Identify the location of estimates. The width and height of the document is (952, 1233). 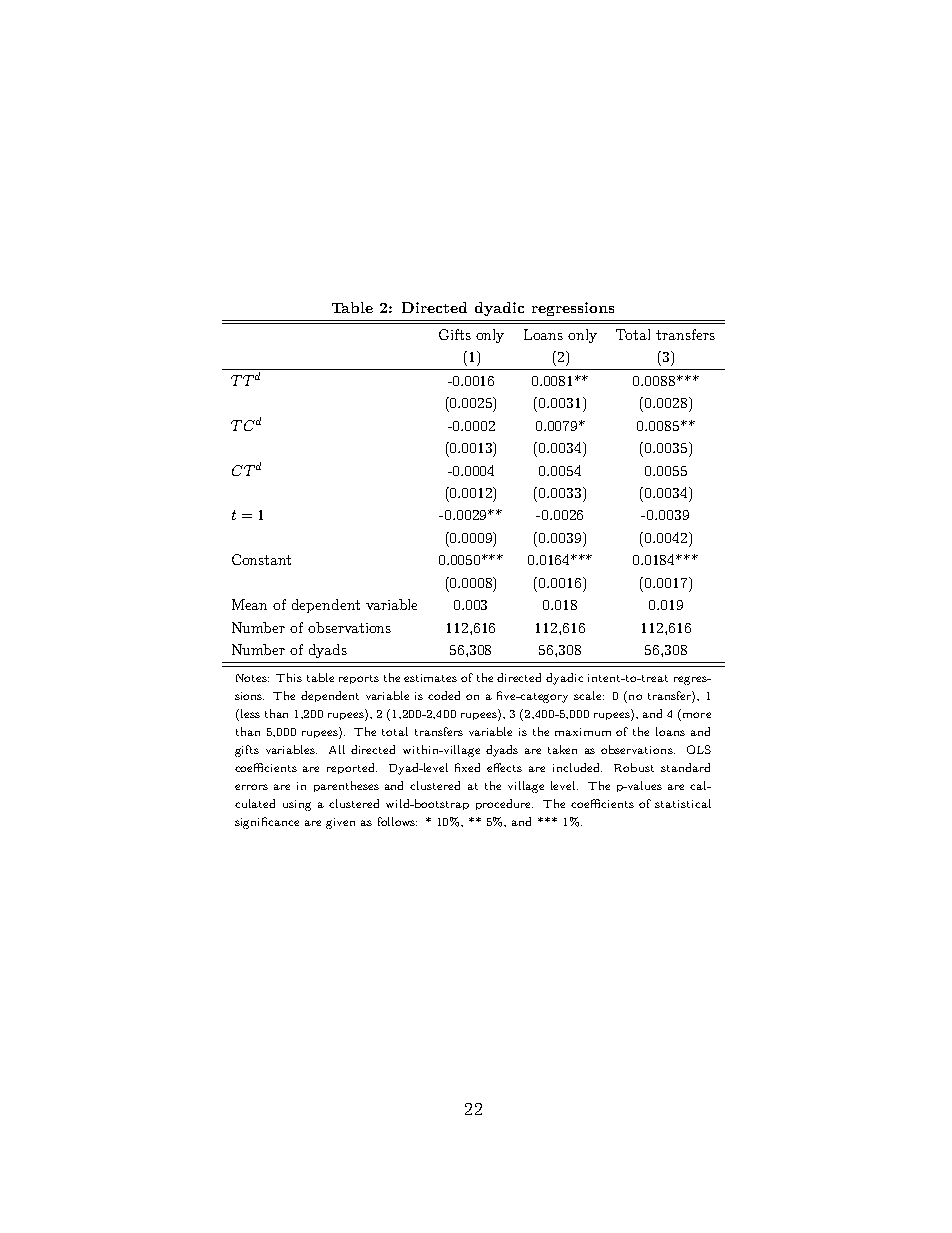
(430, 678).
